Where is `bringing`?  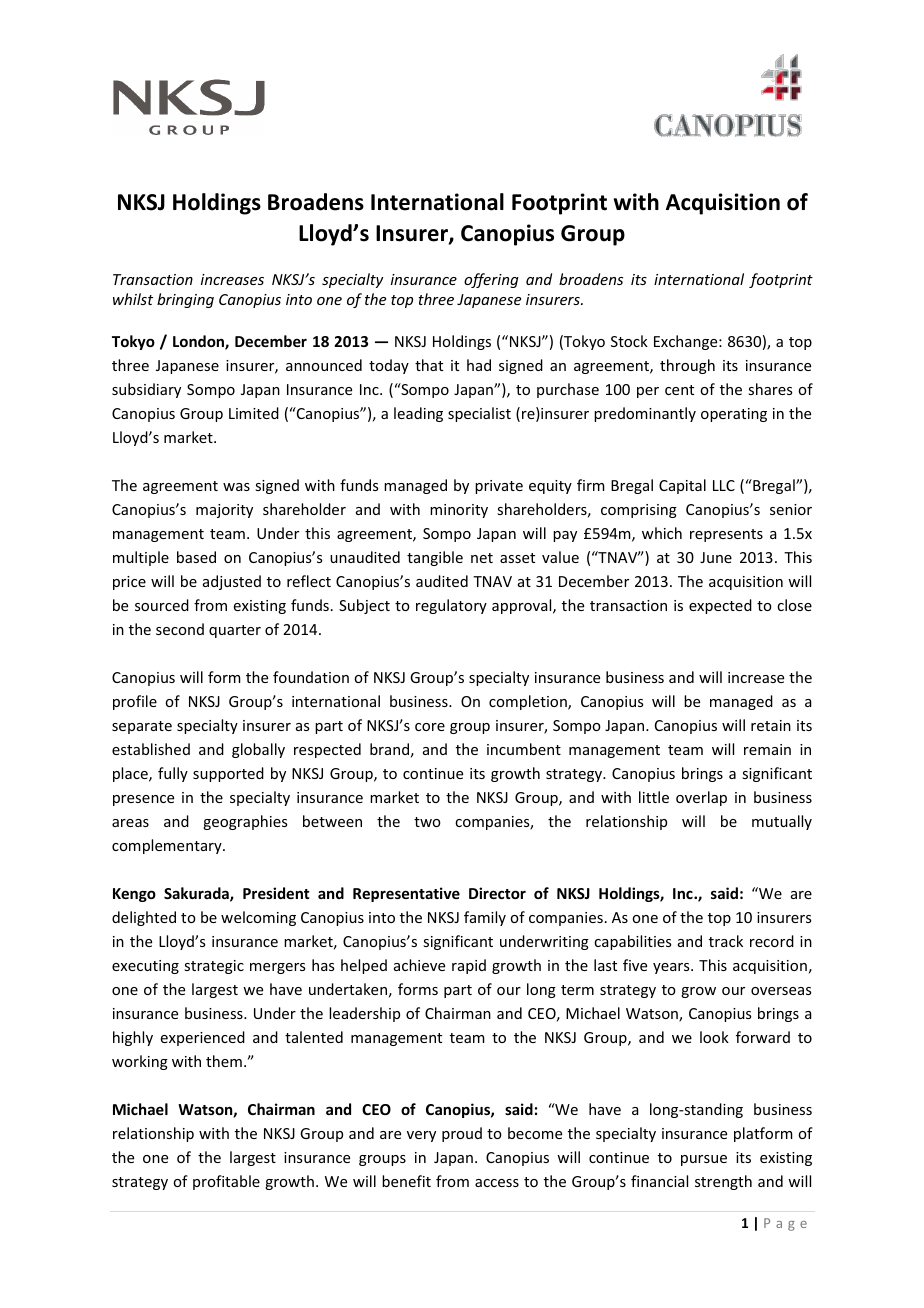
bringing is located at coordinates (185, 300).
